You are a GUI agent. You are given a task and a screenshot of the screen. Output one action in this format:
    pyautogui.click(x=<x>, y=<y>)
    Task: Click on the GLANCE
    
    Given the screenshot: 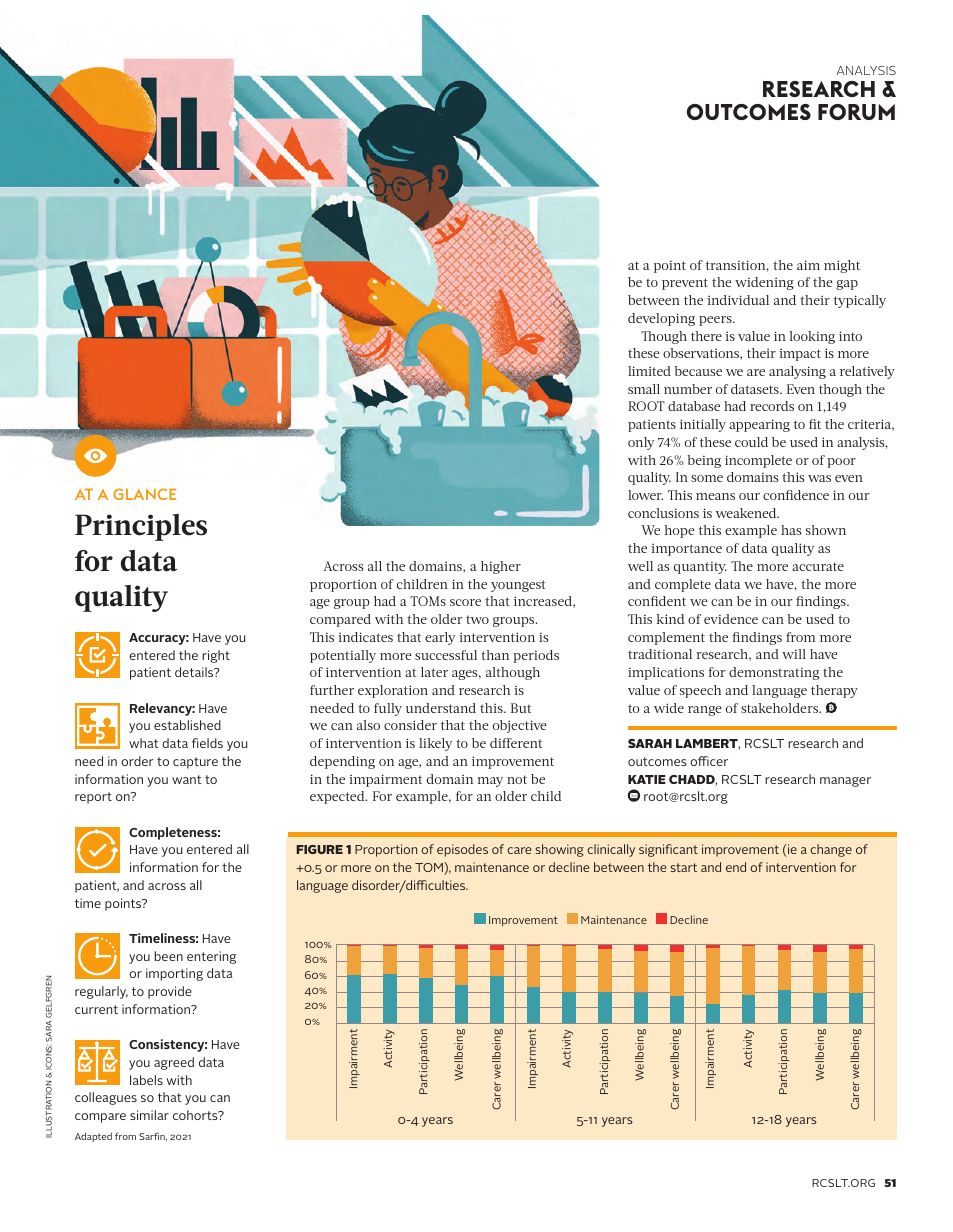 What is the action you would take?
    pyautogui.click(x=144, y=494)
